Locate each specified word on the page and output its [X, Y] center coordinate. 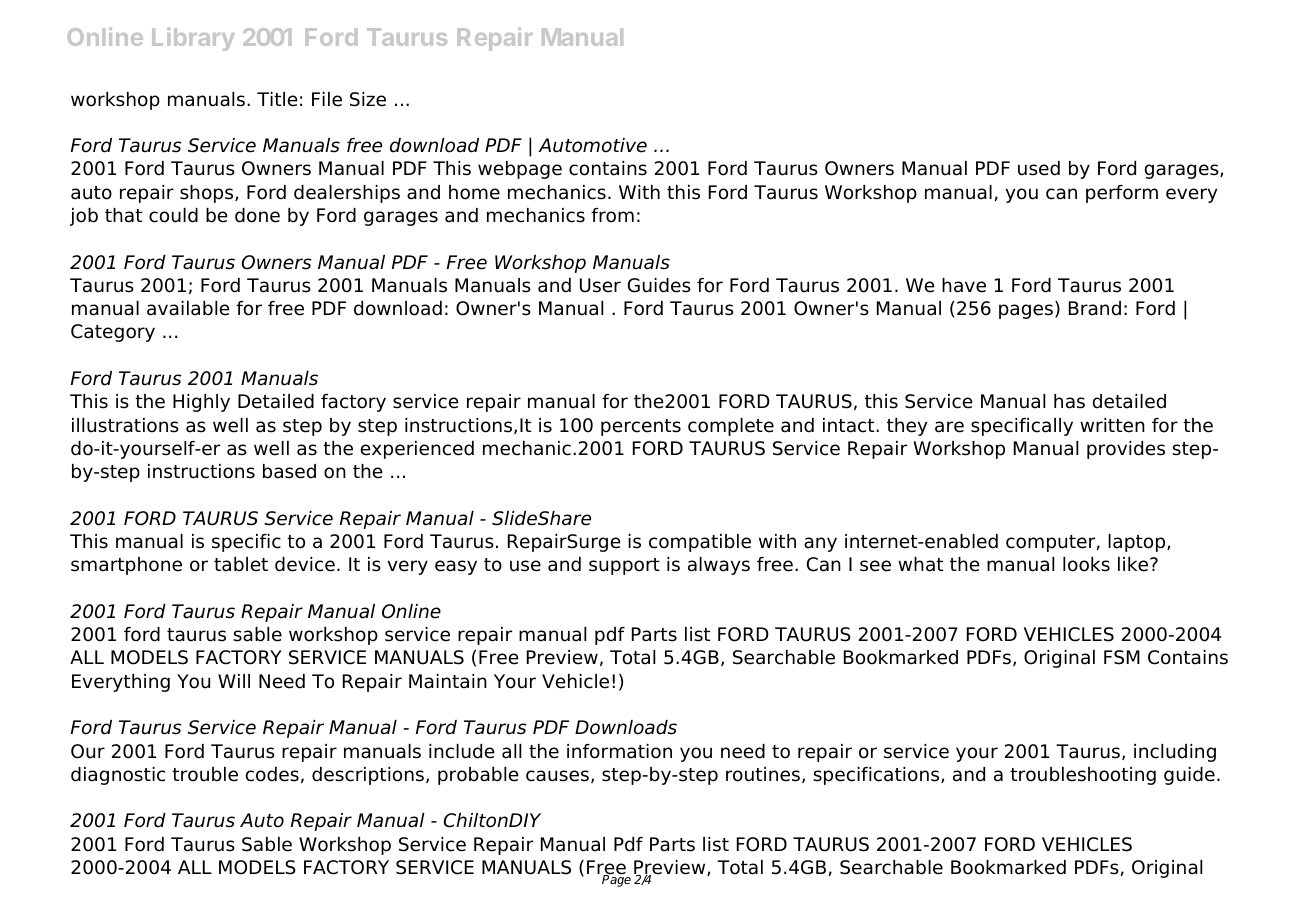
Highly [201, 403]
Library [193, 39]
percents [641, 427]
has [1069, 401]
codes [272, 774]
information [619, 751]
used [1039, 168]
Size [368, 99]
